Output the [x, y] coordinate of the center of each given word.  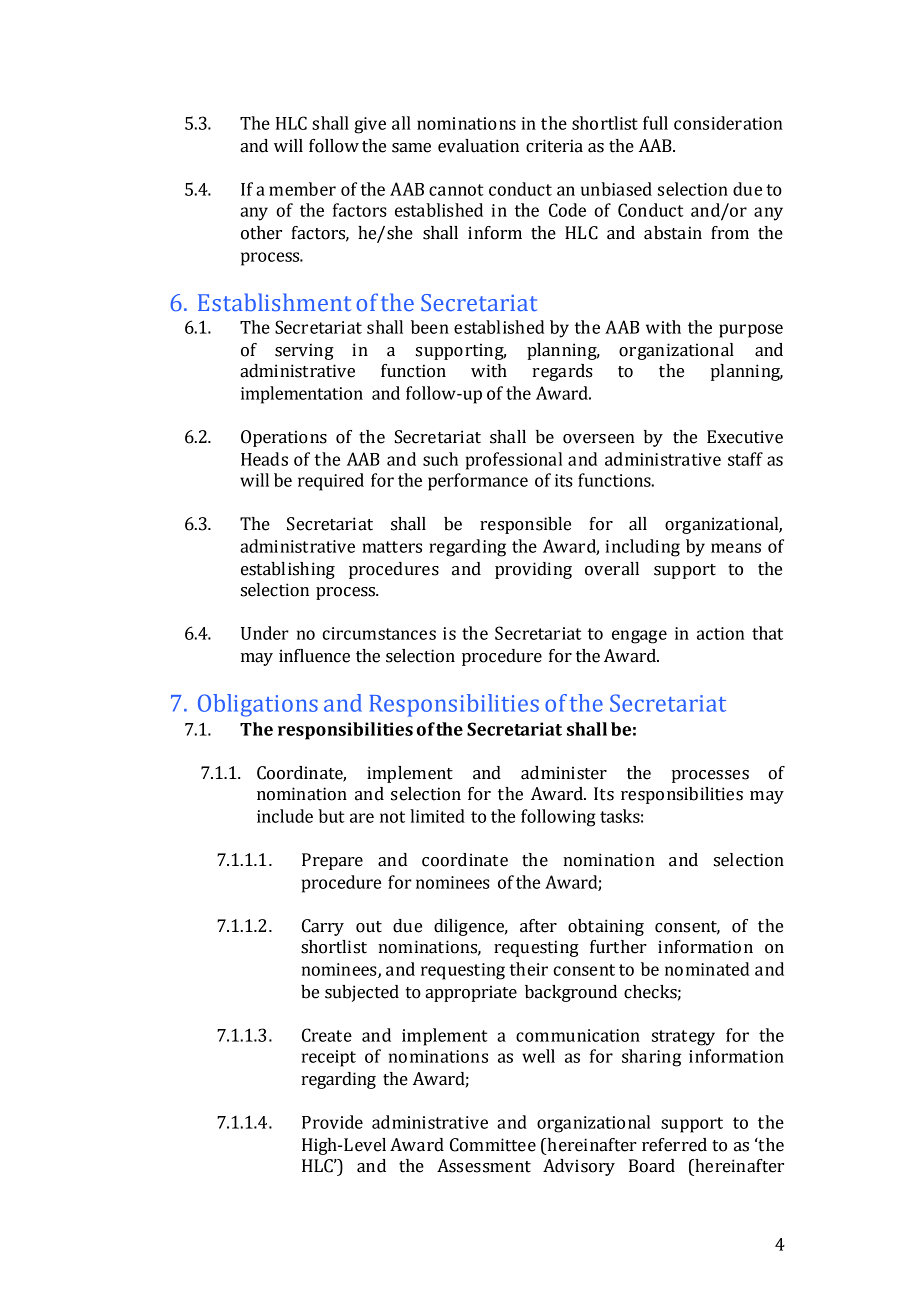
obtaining [606, 927]
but [331, 816]
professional [514, 461]
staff [745, 459]
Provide [332, 1122]
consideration [728, 123]
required [331, 482]
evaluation [478, 146]
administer [564, 773]
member [302, 189]
